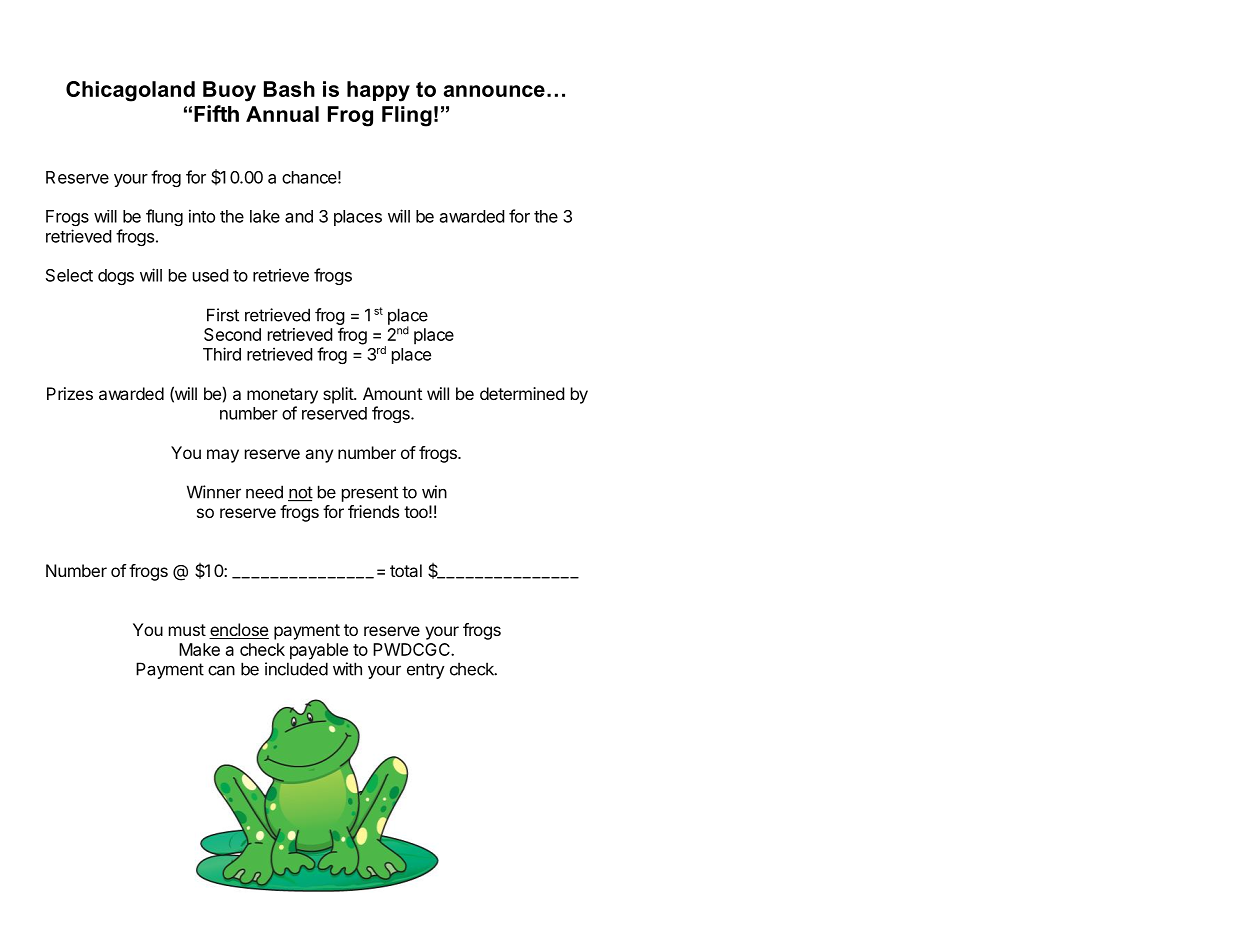 Image resolution: width=1233 pixels, height=952 pixels. Describe the element at coordinates (522, 393) in the screenshot. I see `determined` at that location.
